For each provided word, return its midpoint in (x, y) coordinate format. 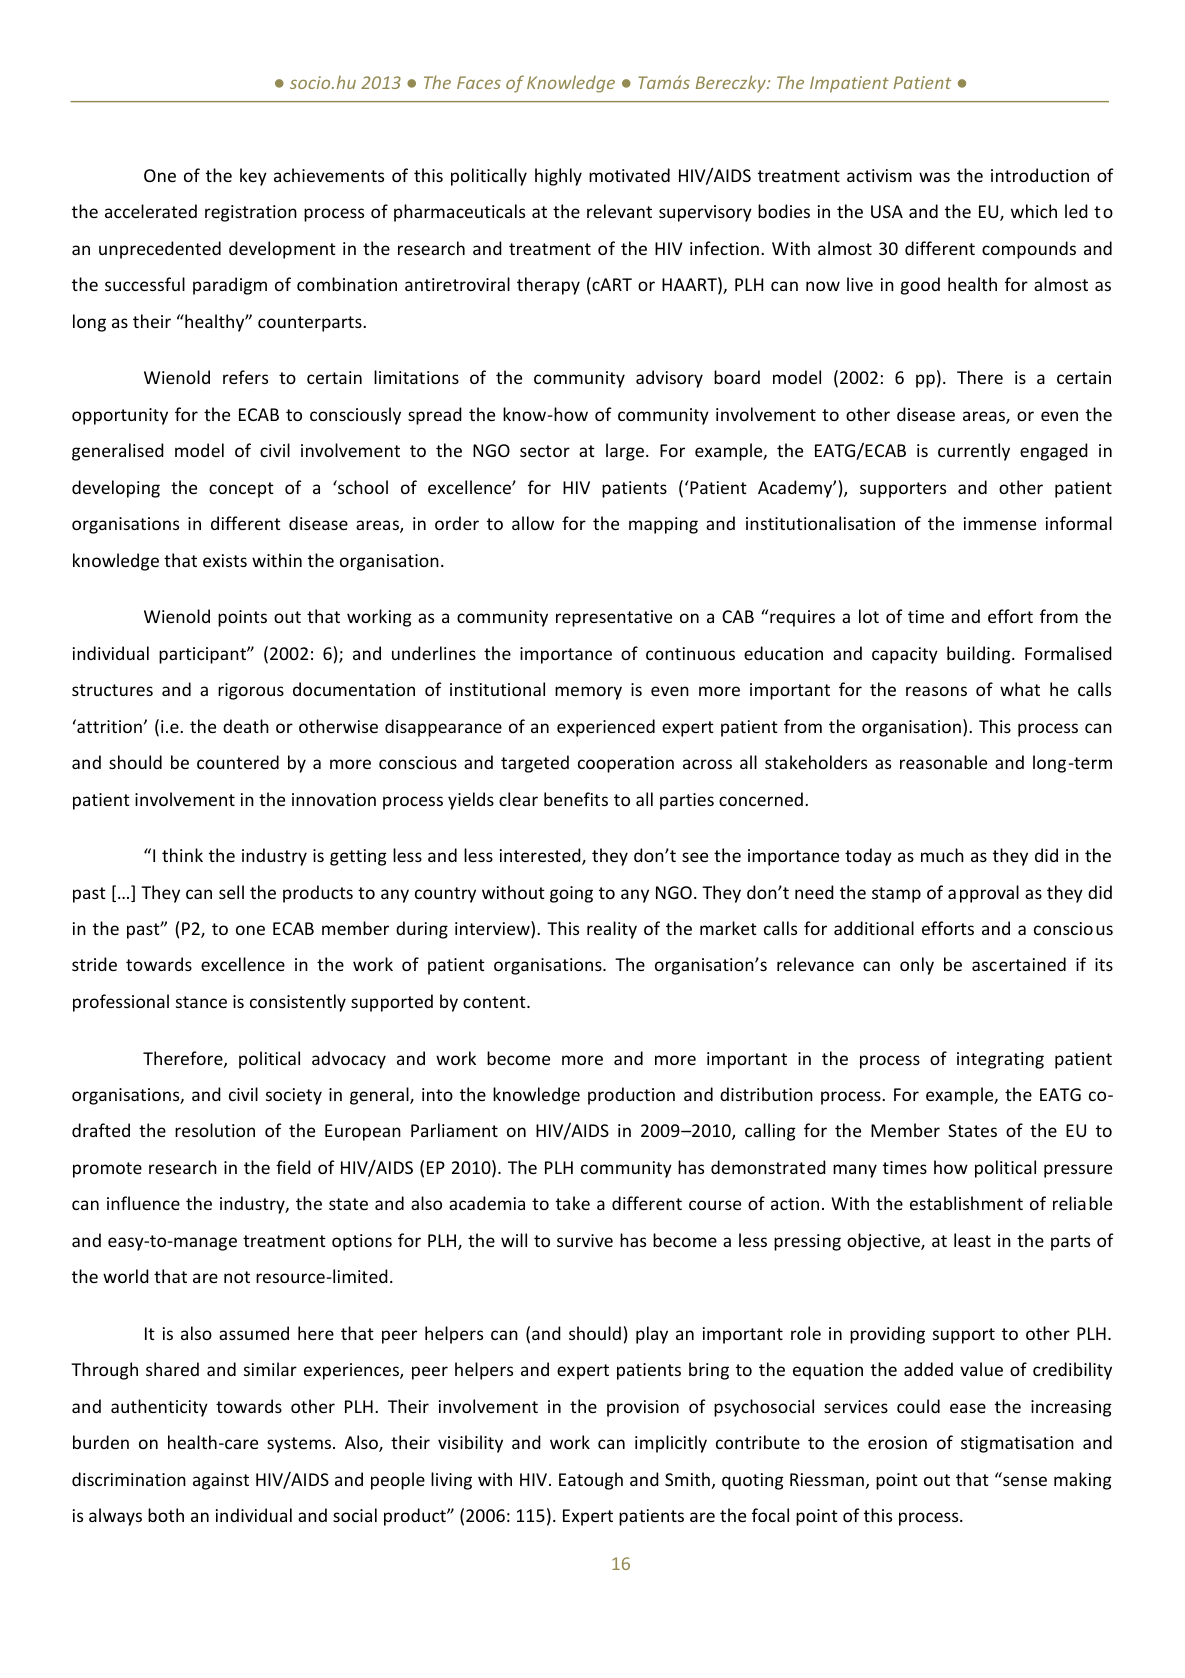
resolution (215, 1130)
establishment (966, 1203)
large (626, 452)
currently (974, 452)
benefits (576, 799)
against (221, 1481)
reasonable (943, 762)
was (934, 177)
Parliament (454, 1130)
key (253, 177)
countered (238, 762)
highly (558, 177)
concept (241, 490)
